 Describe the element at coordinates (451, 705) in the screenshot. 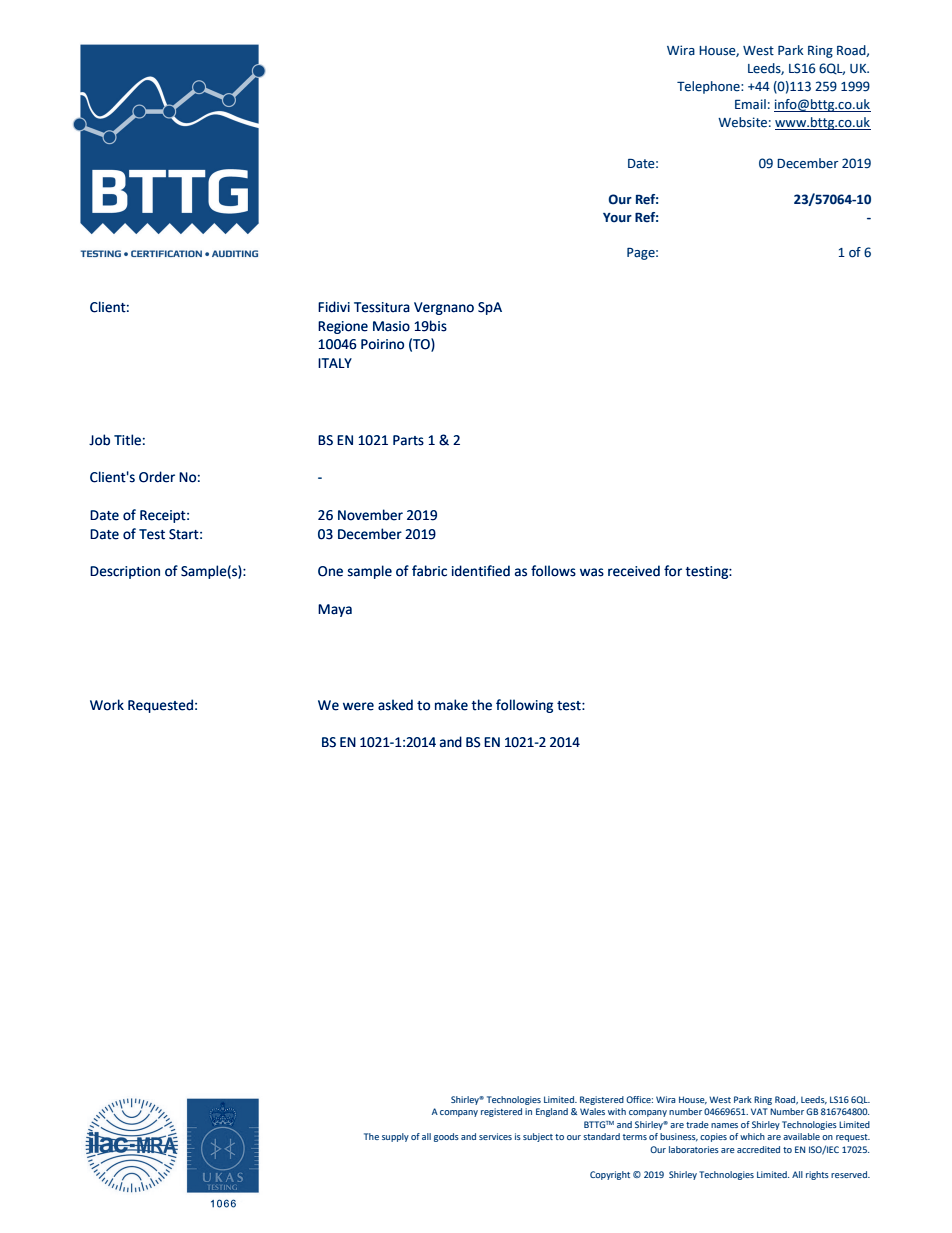

I see `make` at that location.
